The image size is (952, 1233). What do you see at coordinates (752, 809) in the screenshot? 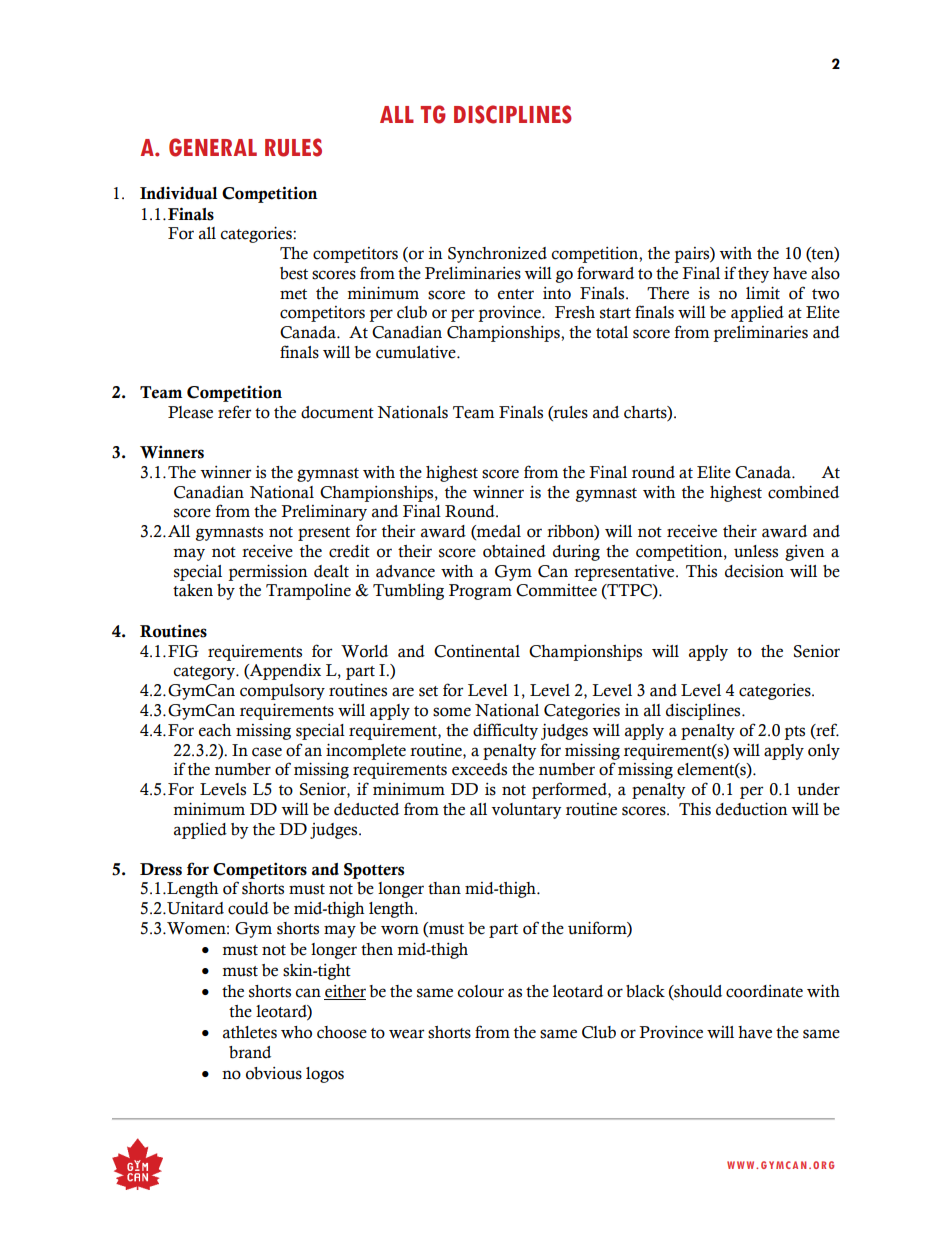
I see `deduction` at bounding box center [752, 809].
